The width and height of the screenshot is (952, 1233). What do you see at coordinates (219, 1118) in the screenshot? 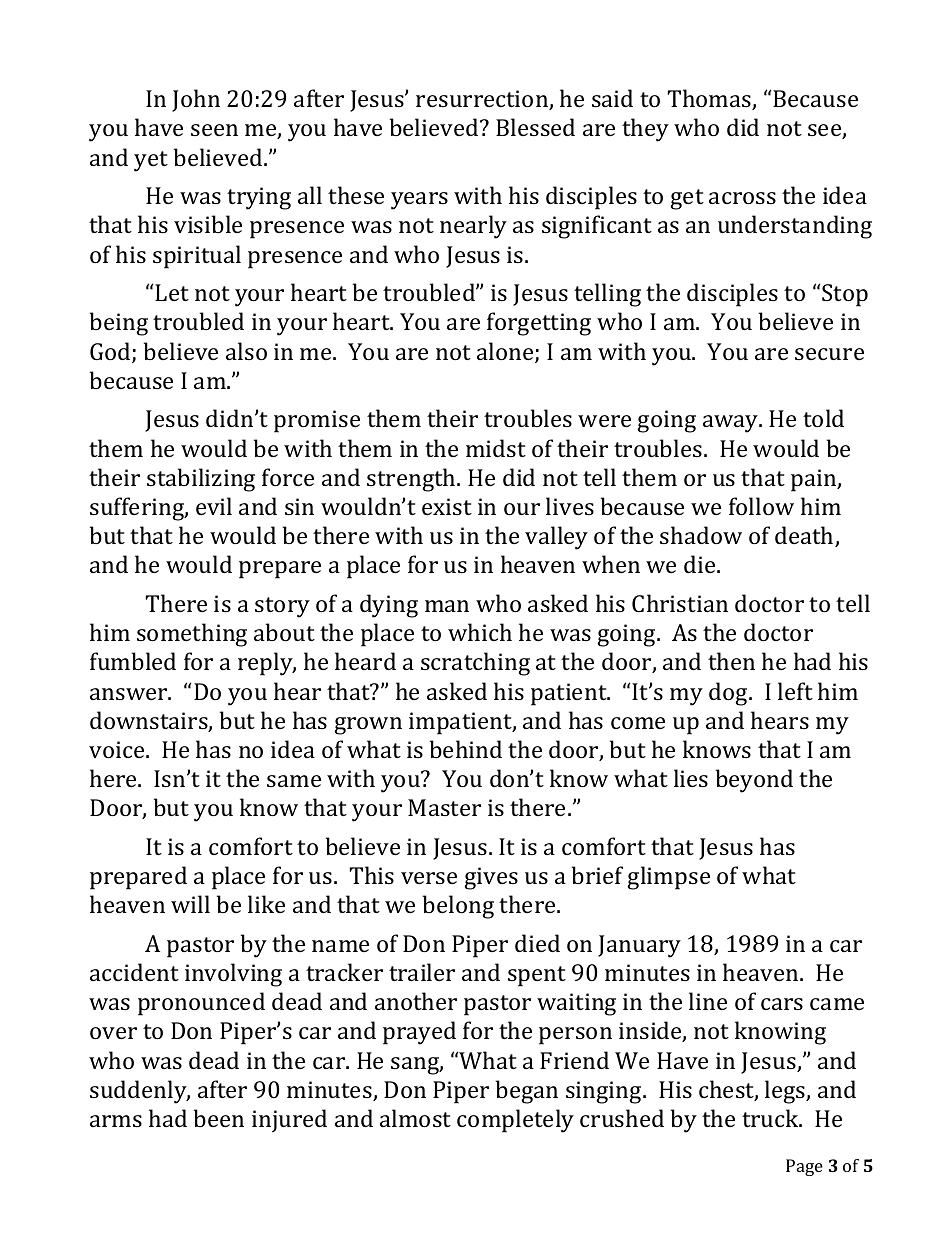
I see `been` at bounding box center [219, 1118].
